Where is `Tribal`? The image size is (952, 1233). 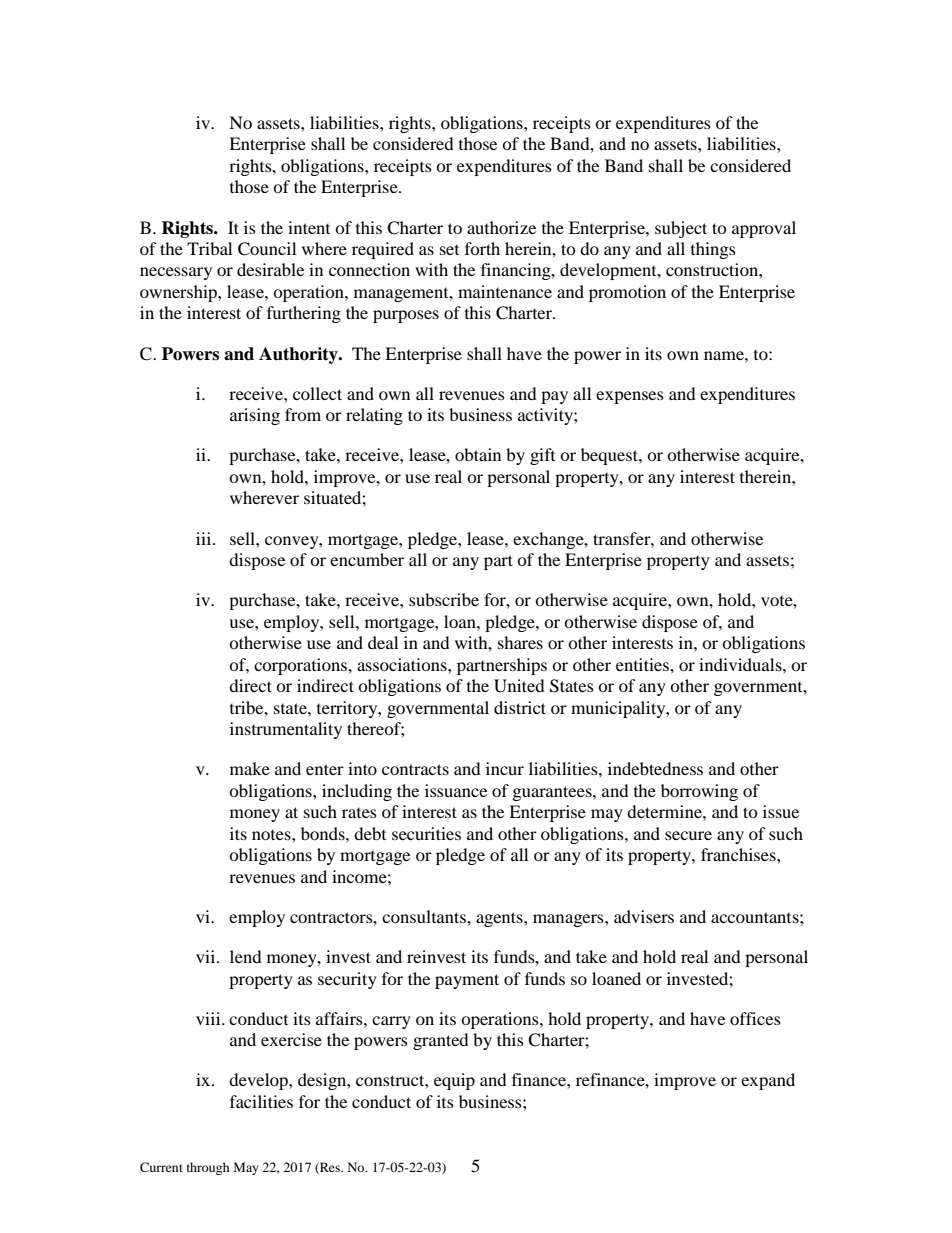
Tribal is located at coordinates (209, 248).
